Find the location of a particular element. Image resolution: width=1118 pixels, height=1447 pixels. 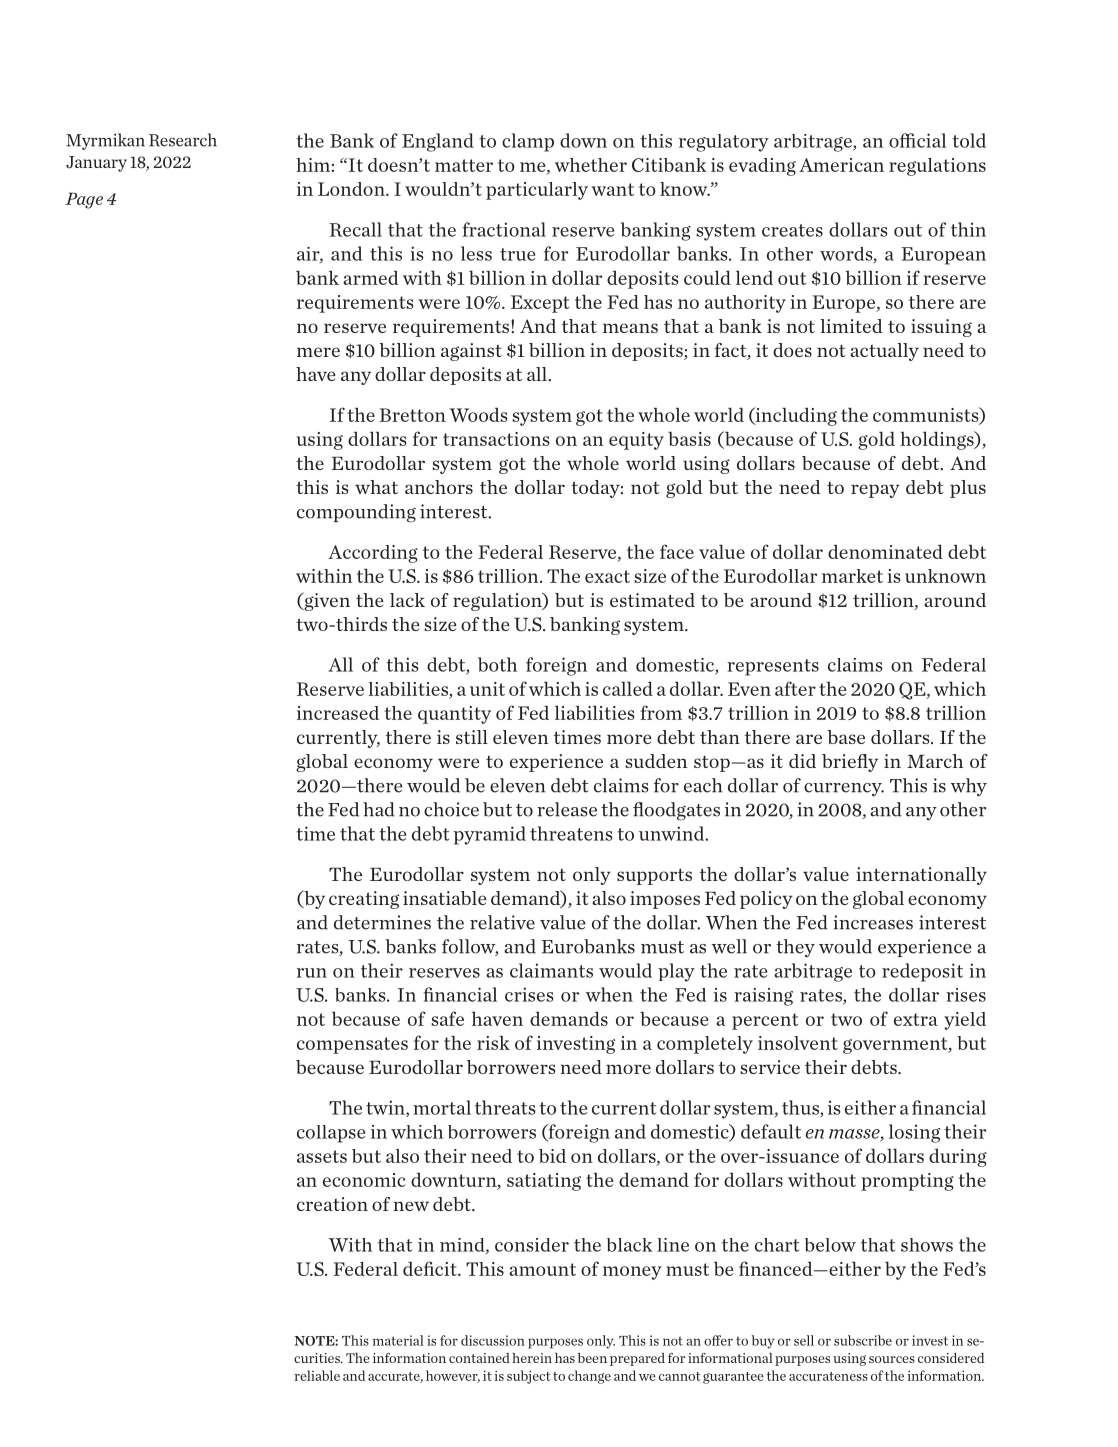

increased is located at coordinates (338, 713).
